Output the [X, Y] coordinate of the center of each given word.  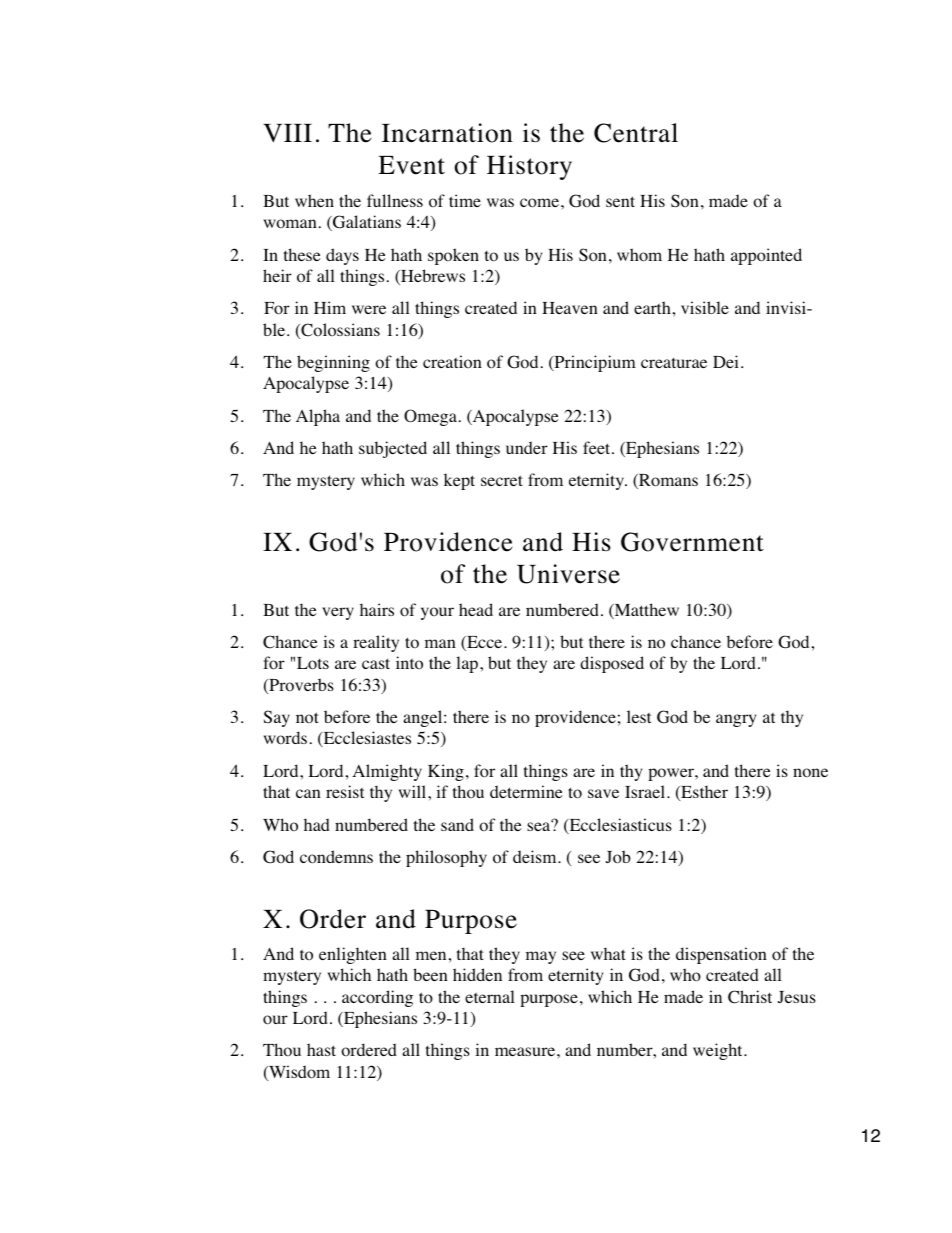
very [338, 613]
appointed [766, 256]
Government [692, 542]
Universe [568, 574]
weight [719, 1051]
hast [321, 1049]
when [314, 200]
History [529, 167]
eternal [490, 996]
